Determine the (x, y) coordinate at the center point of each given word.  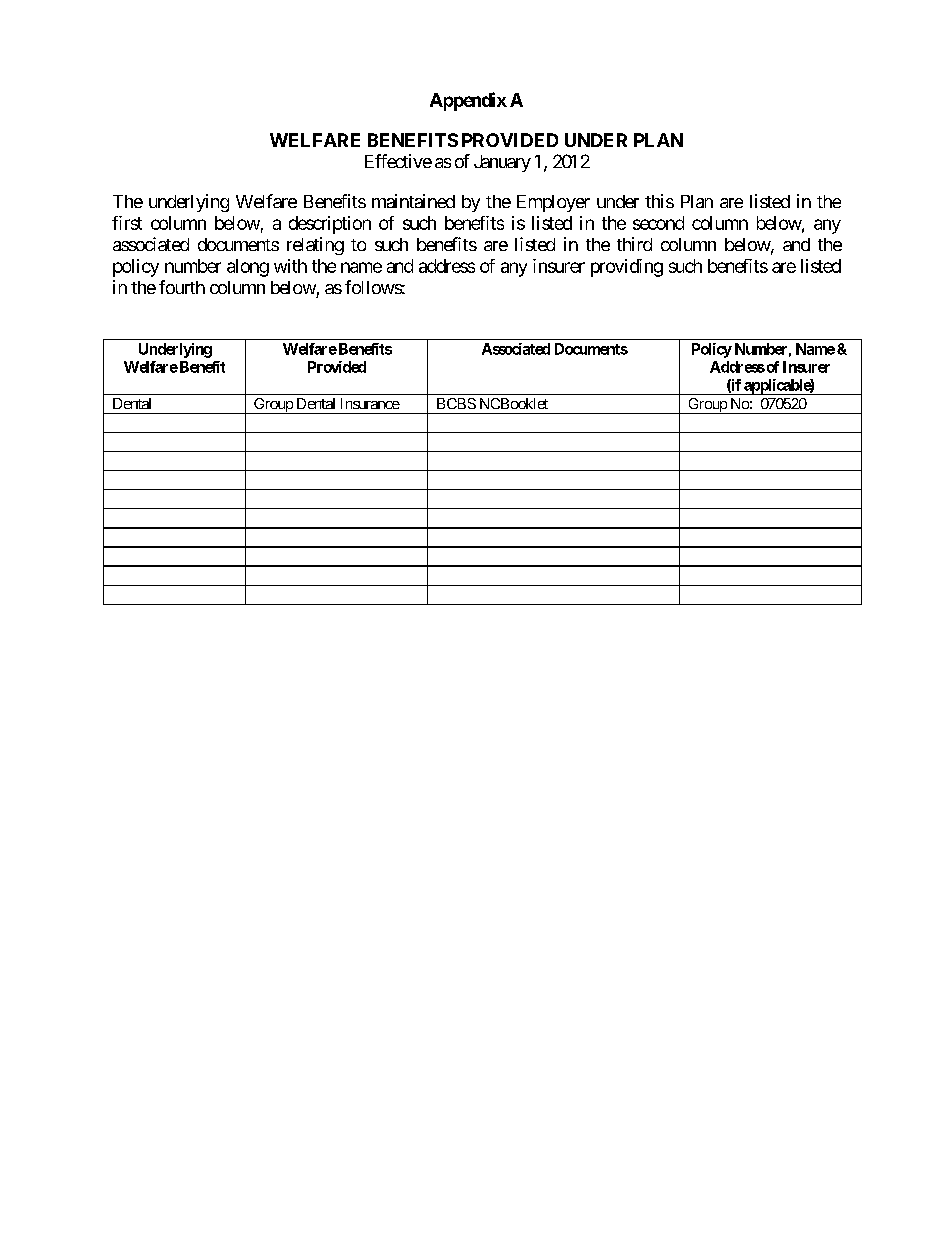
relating (315, 246)
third (634, 244)
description (330, 225)
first (127, 223)
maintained (413, 201)
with (290, 266)
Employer (553, 203)
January (502, 163)
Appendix (468, 101)
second (658, 223)
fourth (182, 287)
